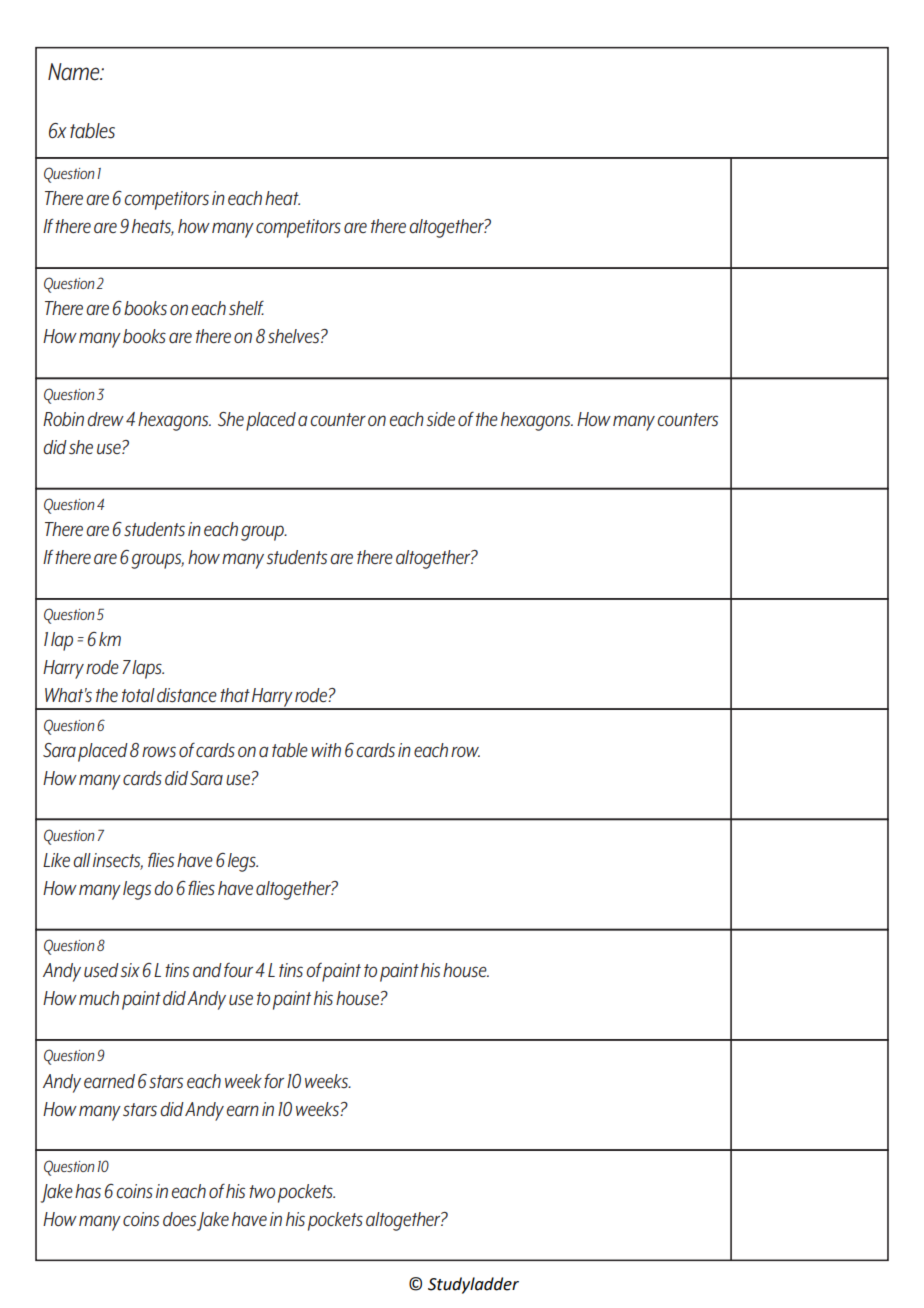 This image has width=924, height=1308. Describe the element at coordinates (235, 695) in the image. I see `that` at that location.
